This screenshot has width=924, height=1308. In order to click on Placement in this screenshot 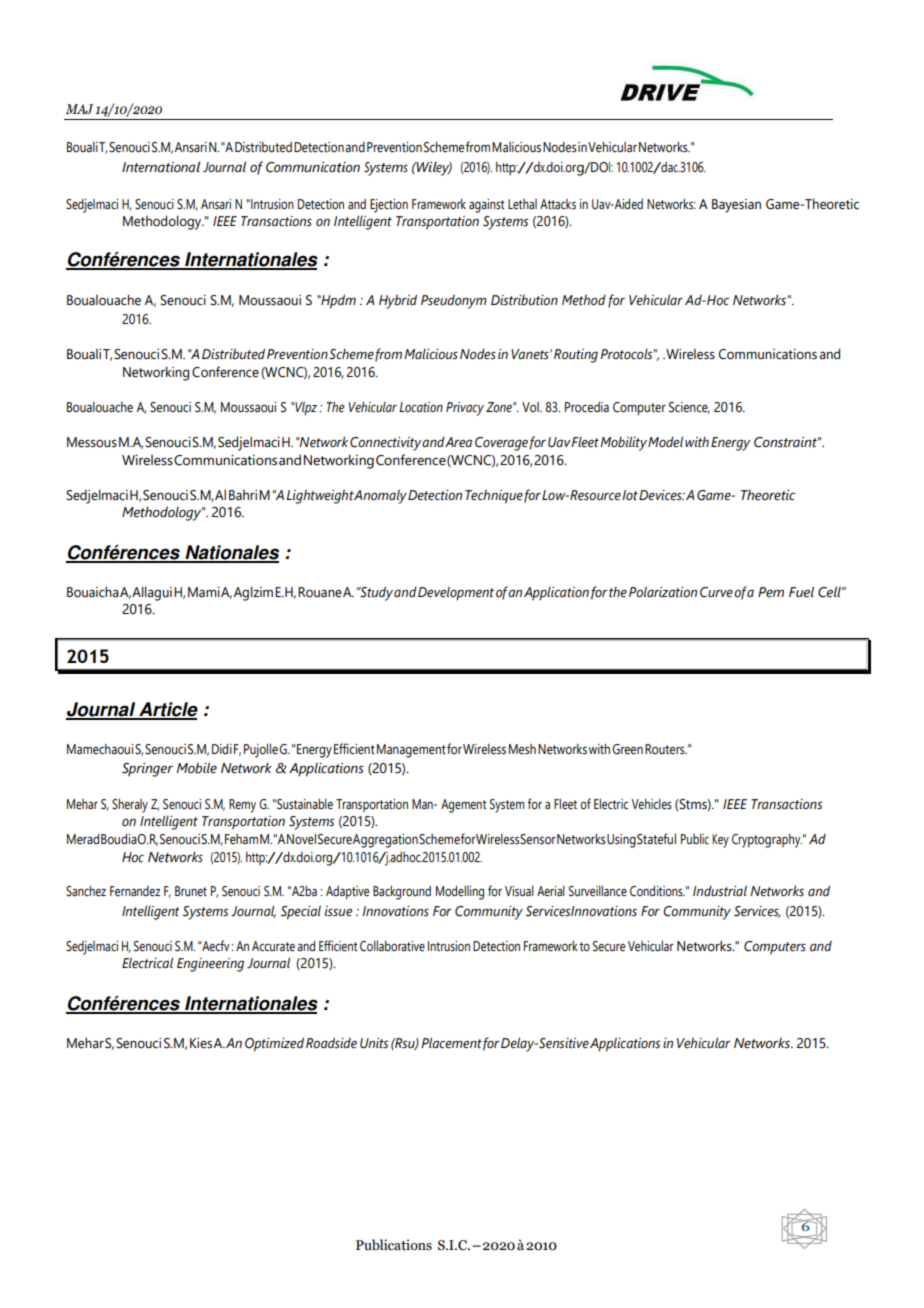, I will do `click(451, 1043)`.
